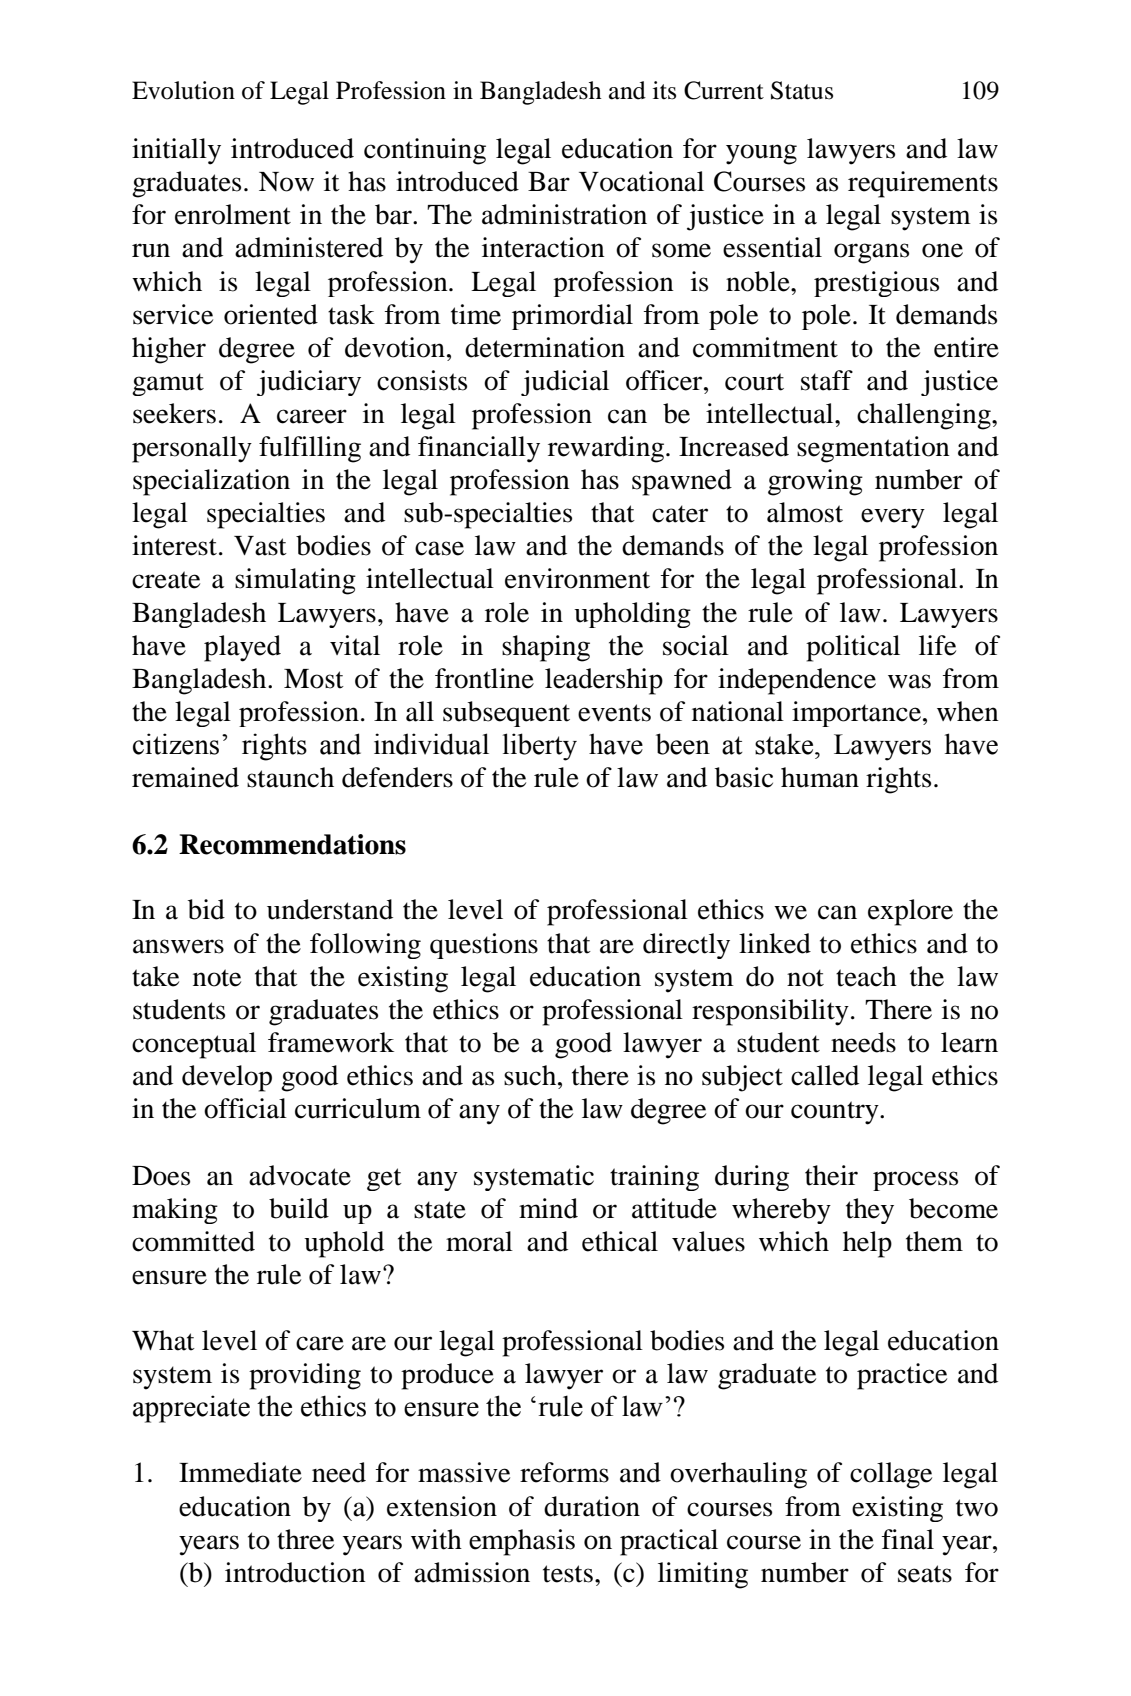 This screenshot has height=1696, width=1131. I want to click on administration, so click(564, 214).
